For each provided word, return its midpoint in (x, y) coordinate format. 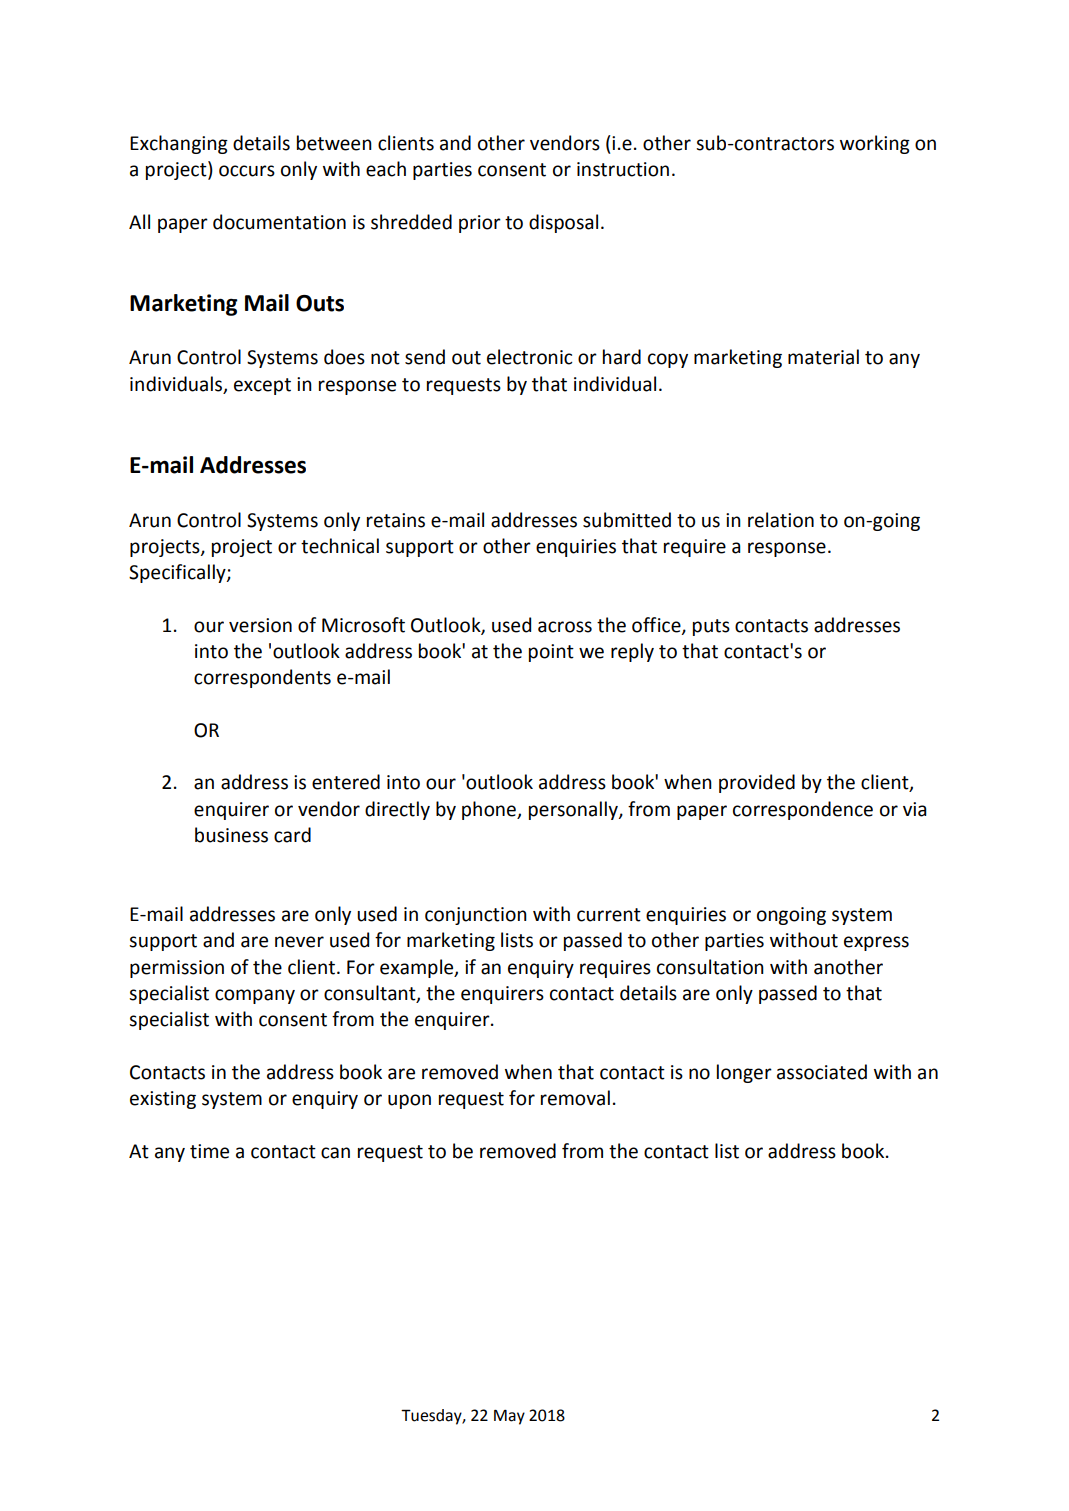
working (875, 144)
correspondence (803, 810)
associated (822, 1072)
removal (575, 1098)
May (509, 1417)
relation (781, 520)
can (335, 1153)
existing (163, 1100)
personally (574, 810)
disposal (563, 223)
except (262, 386)
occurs (247, 171)
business (231, 835)
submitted (627, 520)
